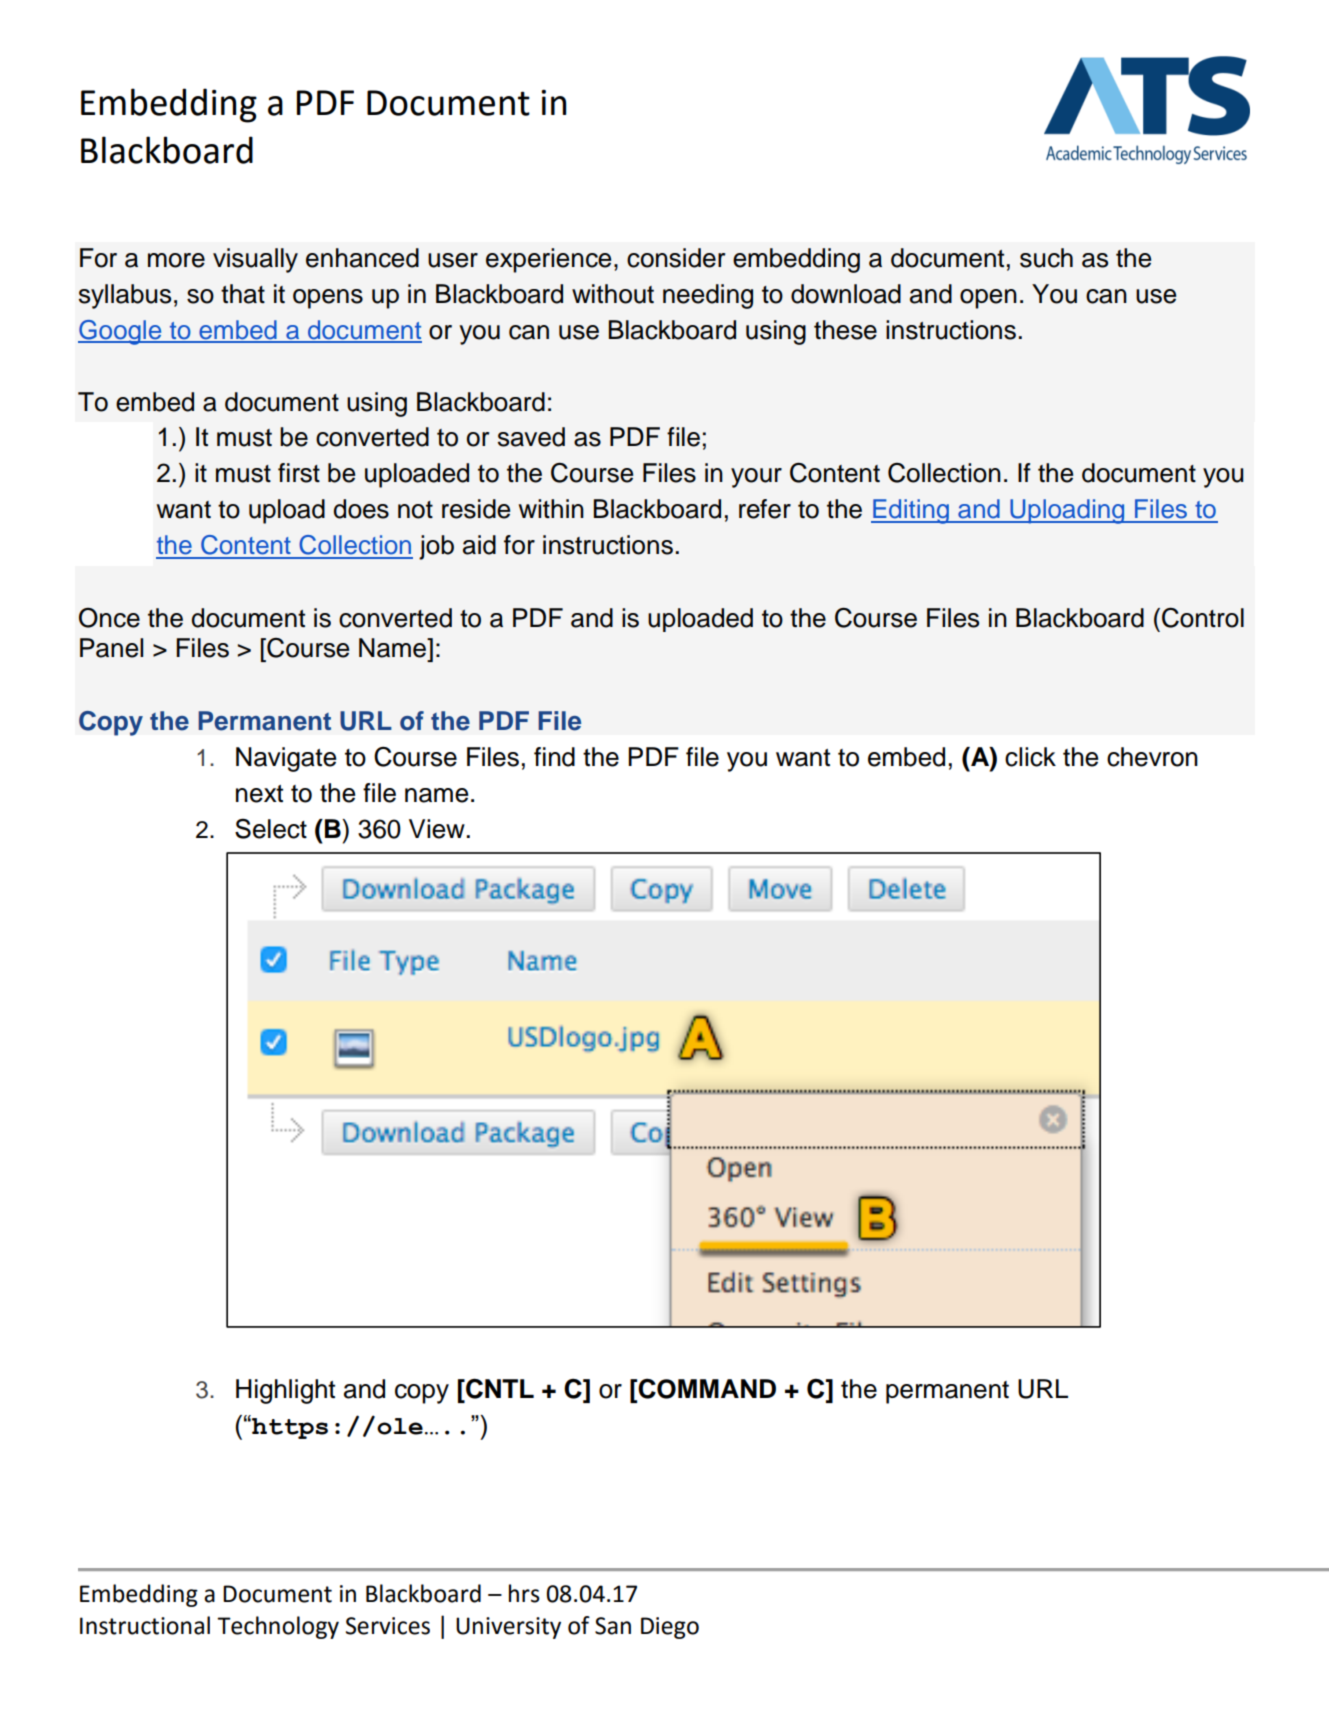 The height and width of the image is (1719, 1329). I want to click on such, so click(1046, 258).
